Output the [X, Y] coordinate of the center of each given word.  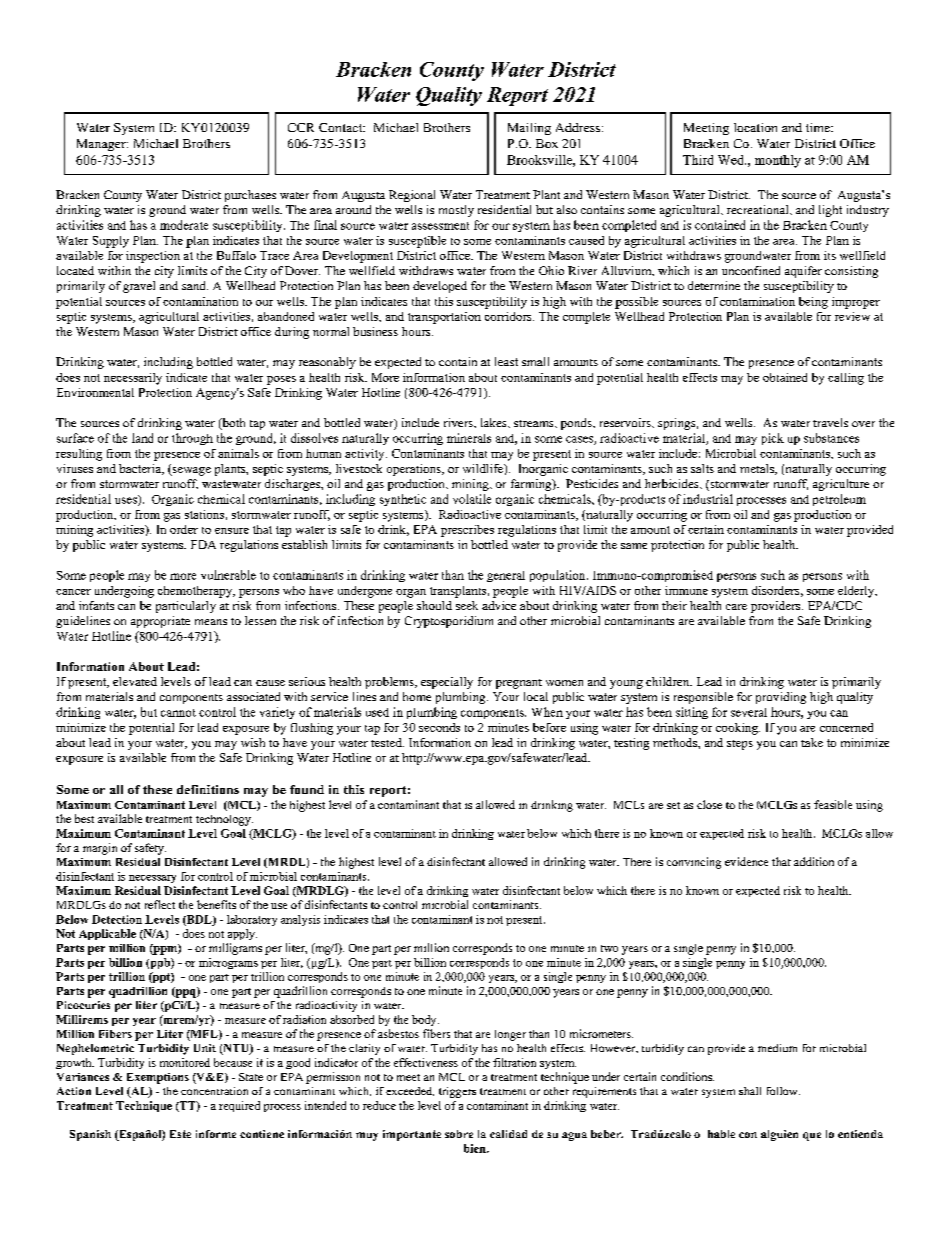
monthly [778, 161]
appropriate [160, 622]
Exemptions [158, 1078]
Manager [102, 145]
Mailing [529, 129]
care [736, 607]
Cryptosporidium [449, 622]
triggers [457, 1092]
